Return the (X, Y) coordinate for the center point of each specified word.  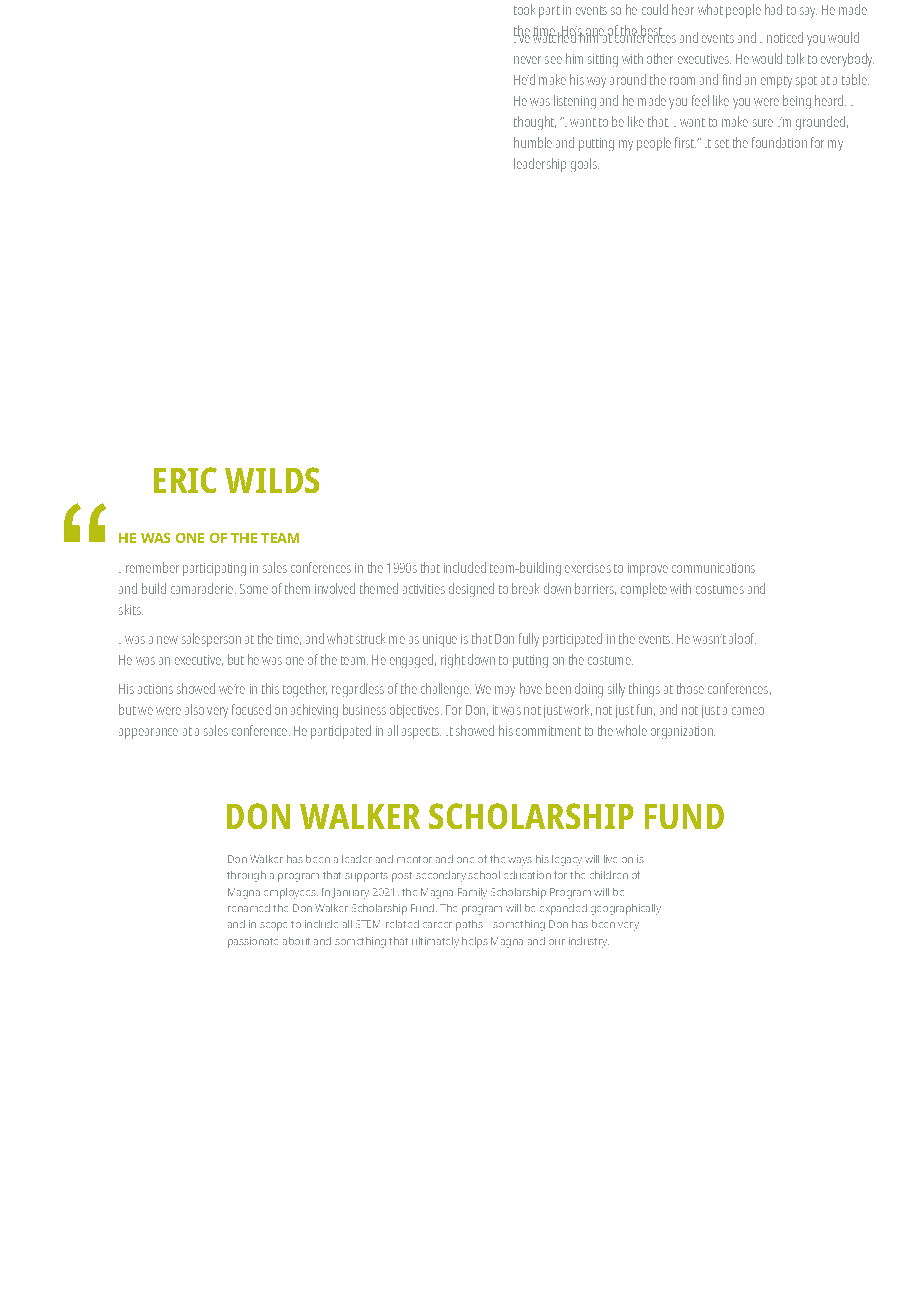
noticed (785, 37)
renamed (249, 908)
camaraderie (203, 588)
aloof (742, 638)
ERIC (185, 480)
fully (529, 640)
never (527, 60)
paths (469, 925)
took (524, 9)
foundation (779, 142)
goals (585, 165)
